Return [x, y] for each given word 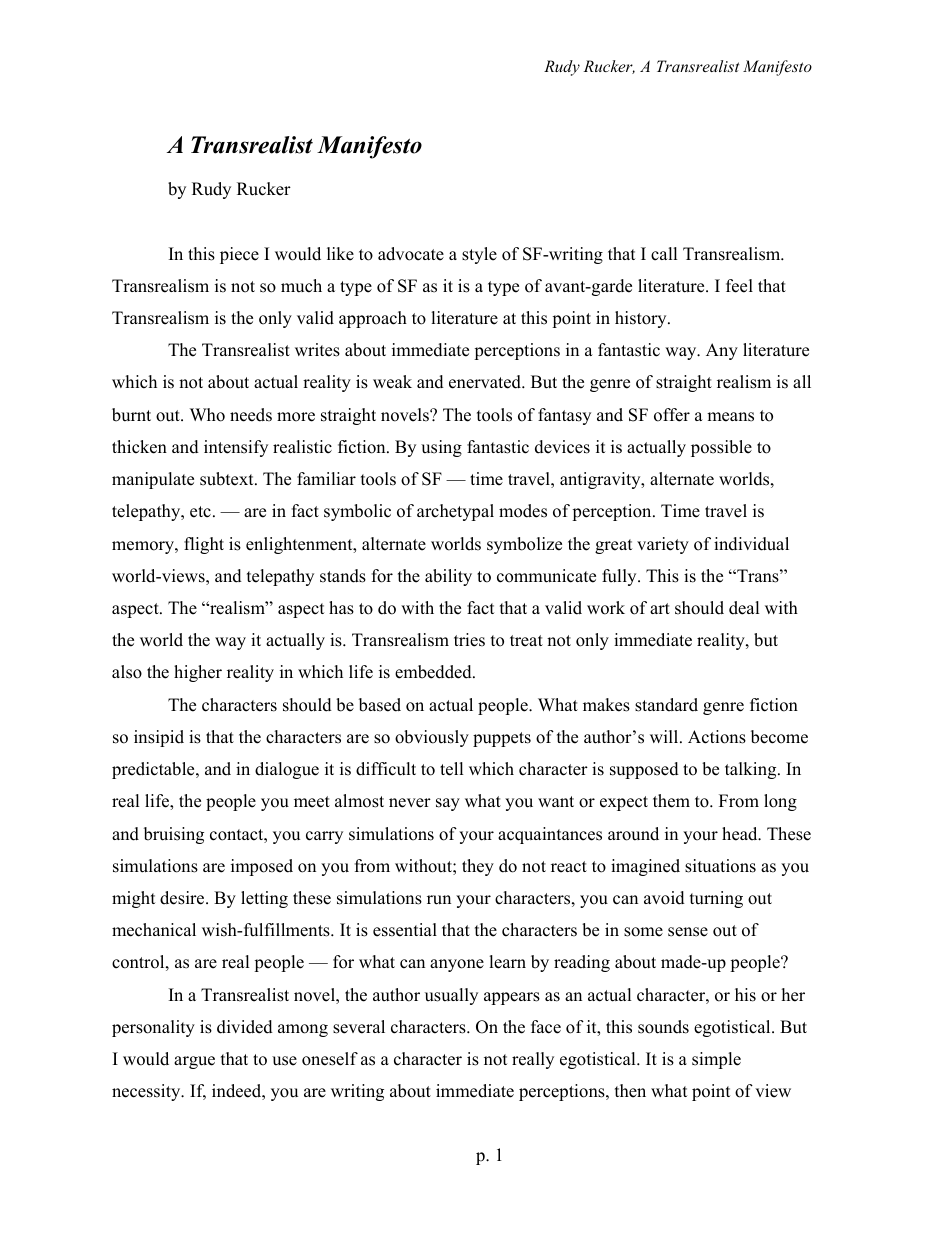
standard [666, 705]
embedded [434, 672]
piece [239, 255]
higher [198, 673]
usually [451, 996]
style [479, 255]
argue [194, 1062]
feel [739, 286]
